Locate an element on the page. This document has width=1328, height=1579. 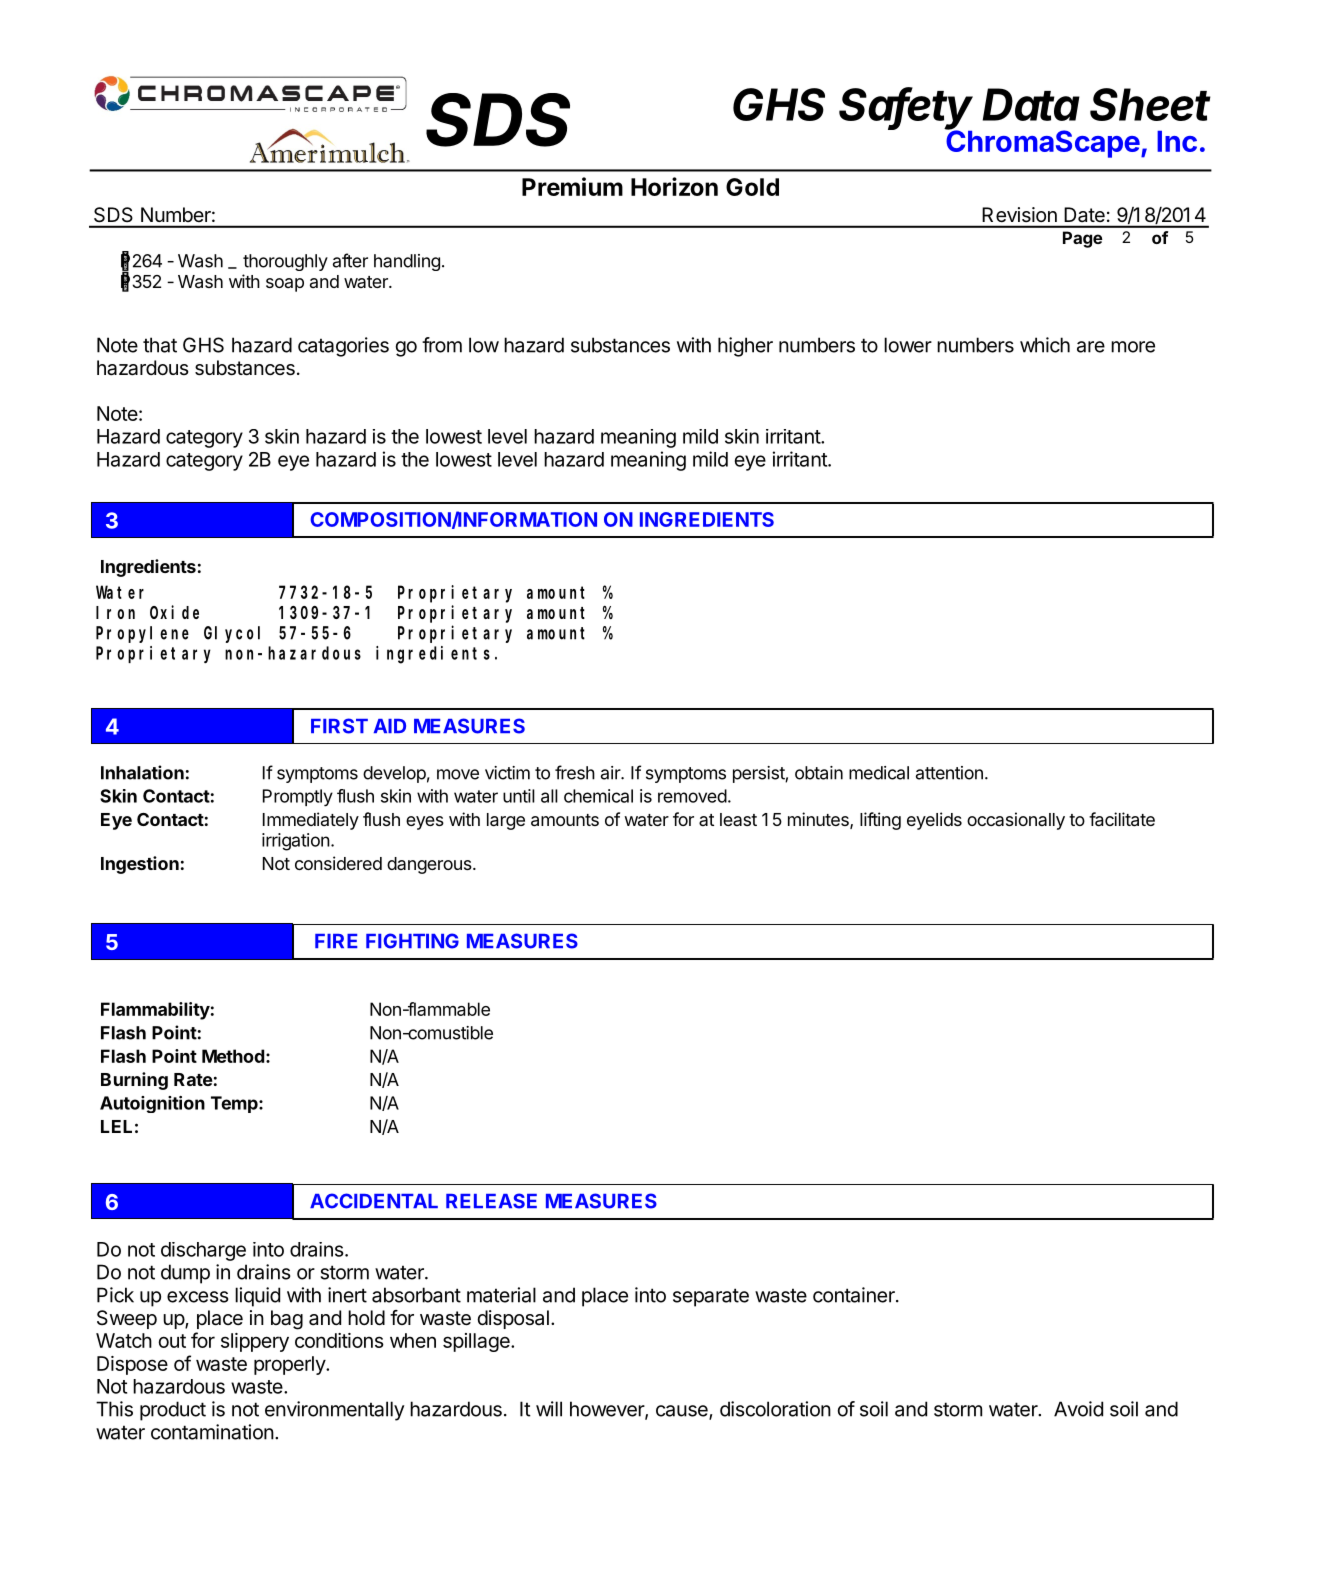
Premium is located at coordinates (572, 186).
